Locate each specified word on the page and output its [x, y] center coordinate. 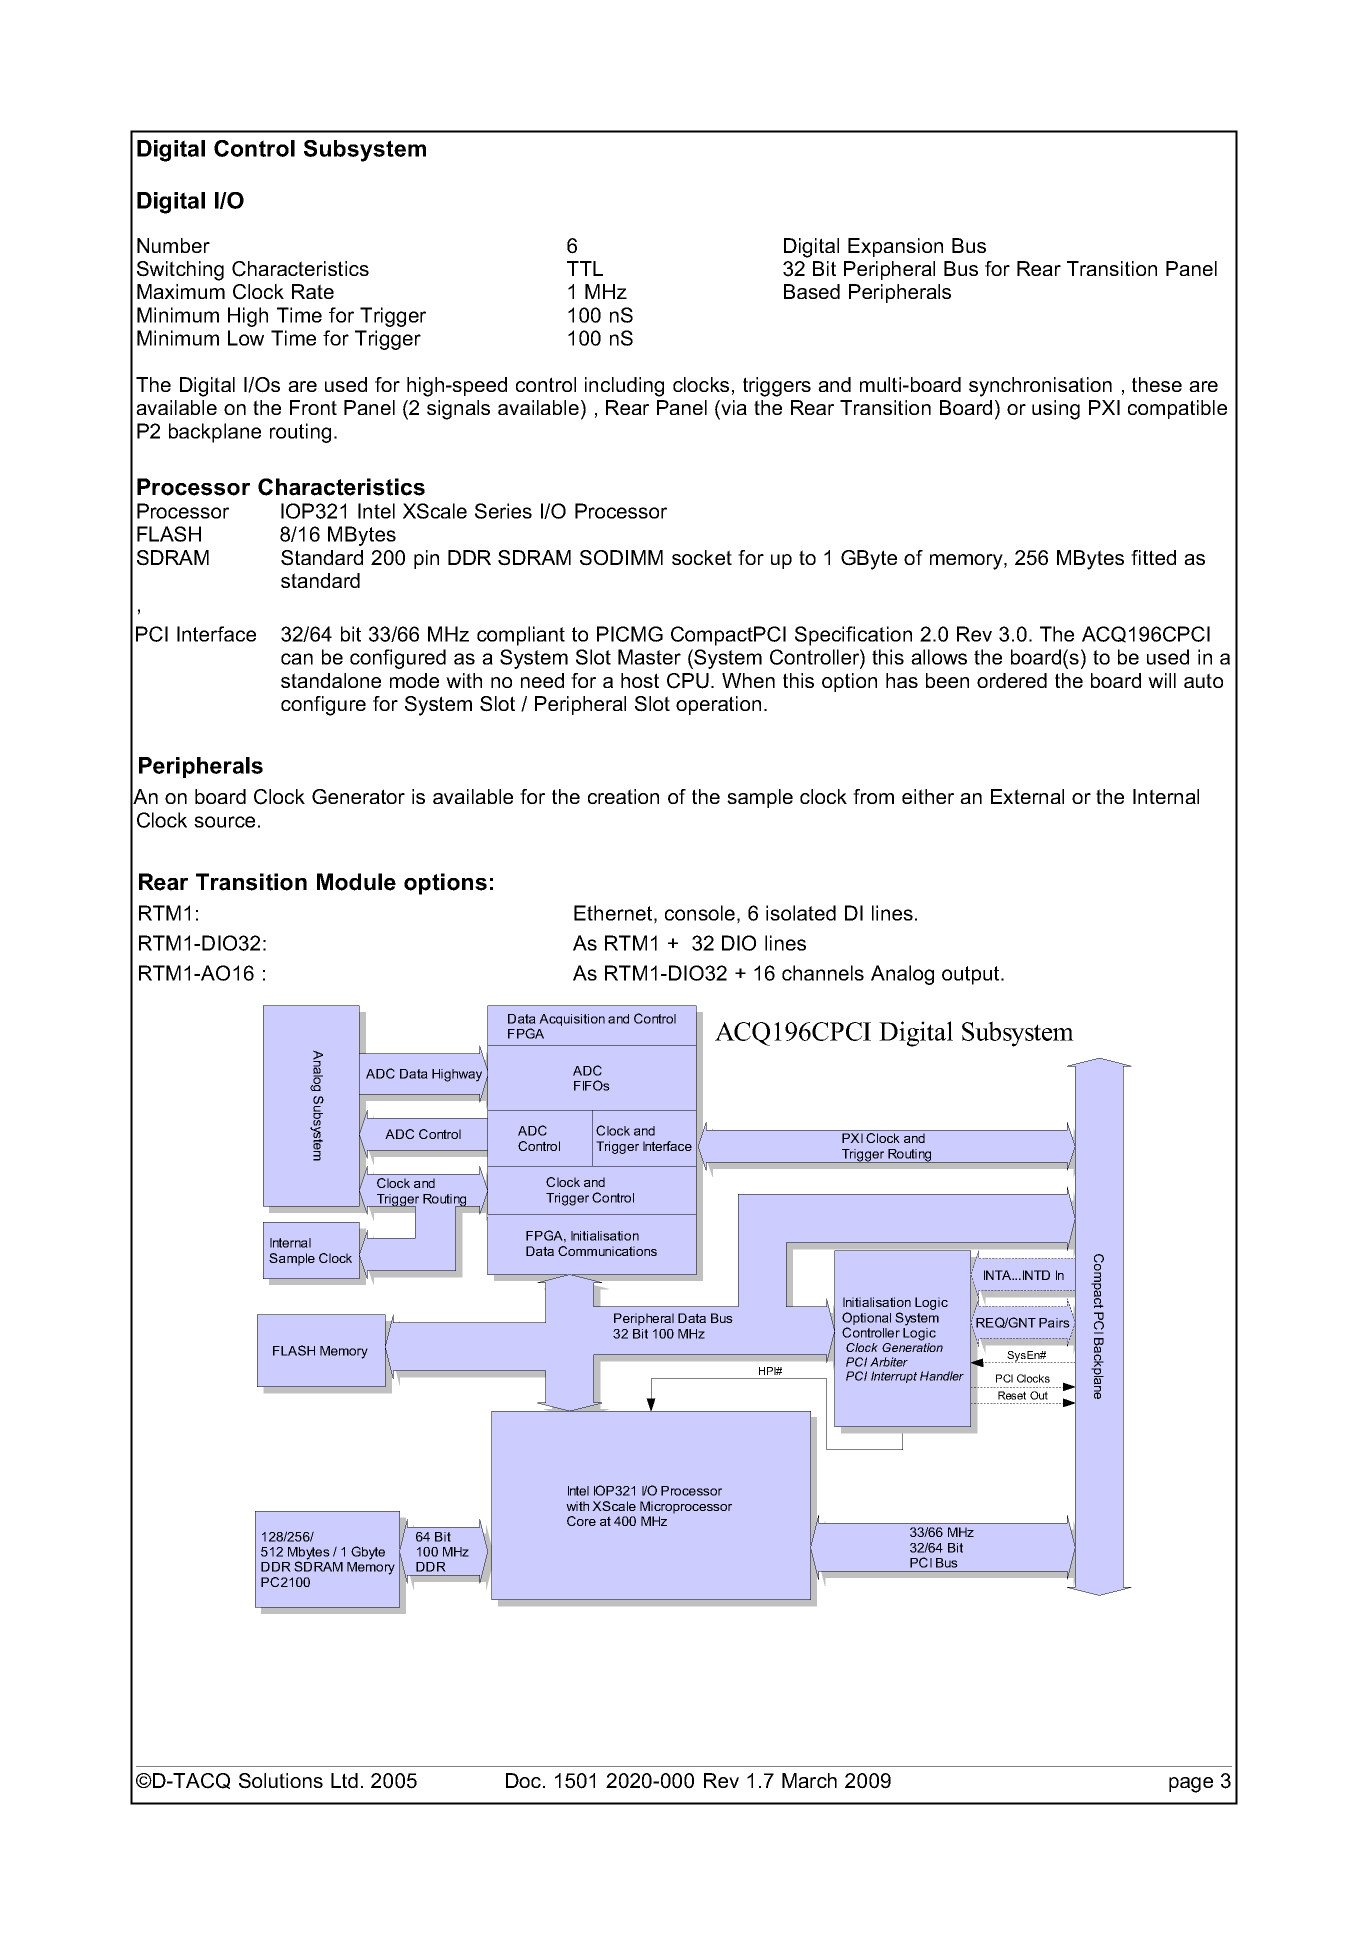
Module [356, 882]
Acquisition [572, 1020]
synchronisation [1040, 387]
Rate [313, 291]
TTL [585, 268]
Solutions [281, 1781]
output [972, 975]
